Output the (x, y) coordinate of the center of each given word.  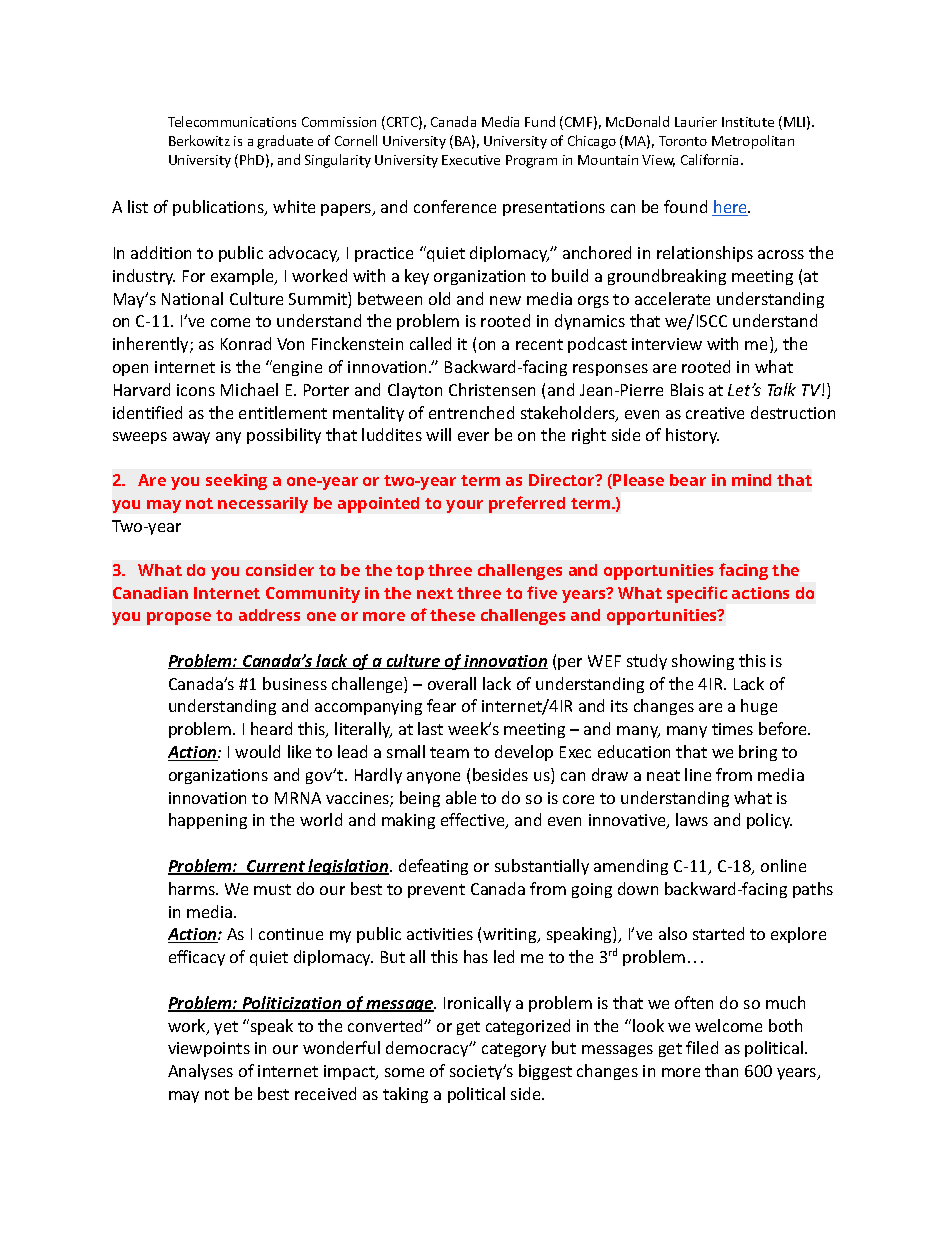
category (514, 1050)
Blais (687, 389)
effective (474, 821)
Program (531, 161)
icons (196, 390)
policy (769, 821)
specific (697, 594)
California (711, 159)
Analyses (200, 1072)
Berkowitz (199, 140)
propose (179, 618)
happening (208, 821)
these (452, 615)
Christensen (492, 389)
